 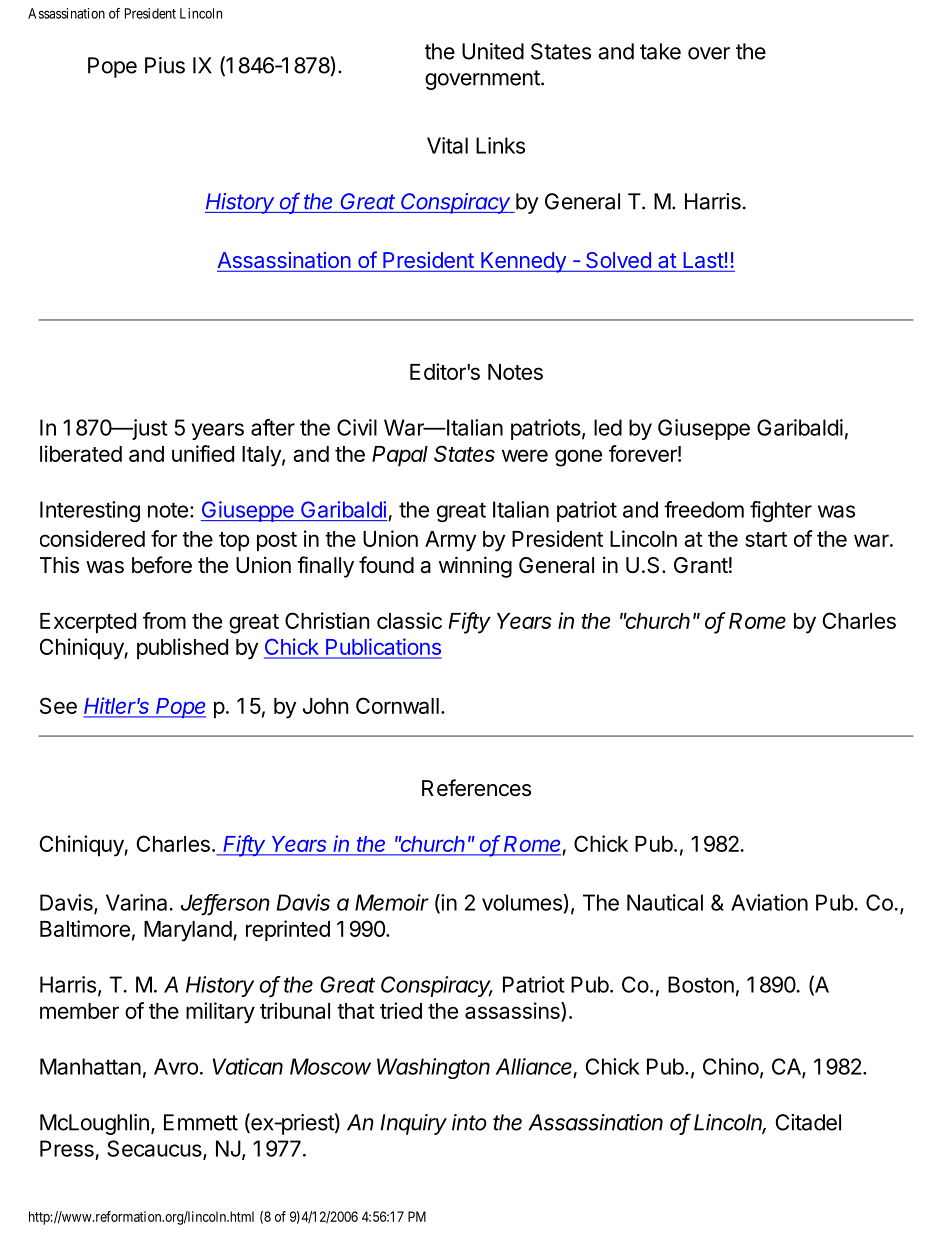 What do you see at coordinates (201, 1122) in the page?
I see `Emmett` at bounding box center [201, 1122].
